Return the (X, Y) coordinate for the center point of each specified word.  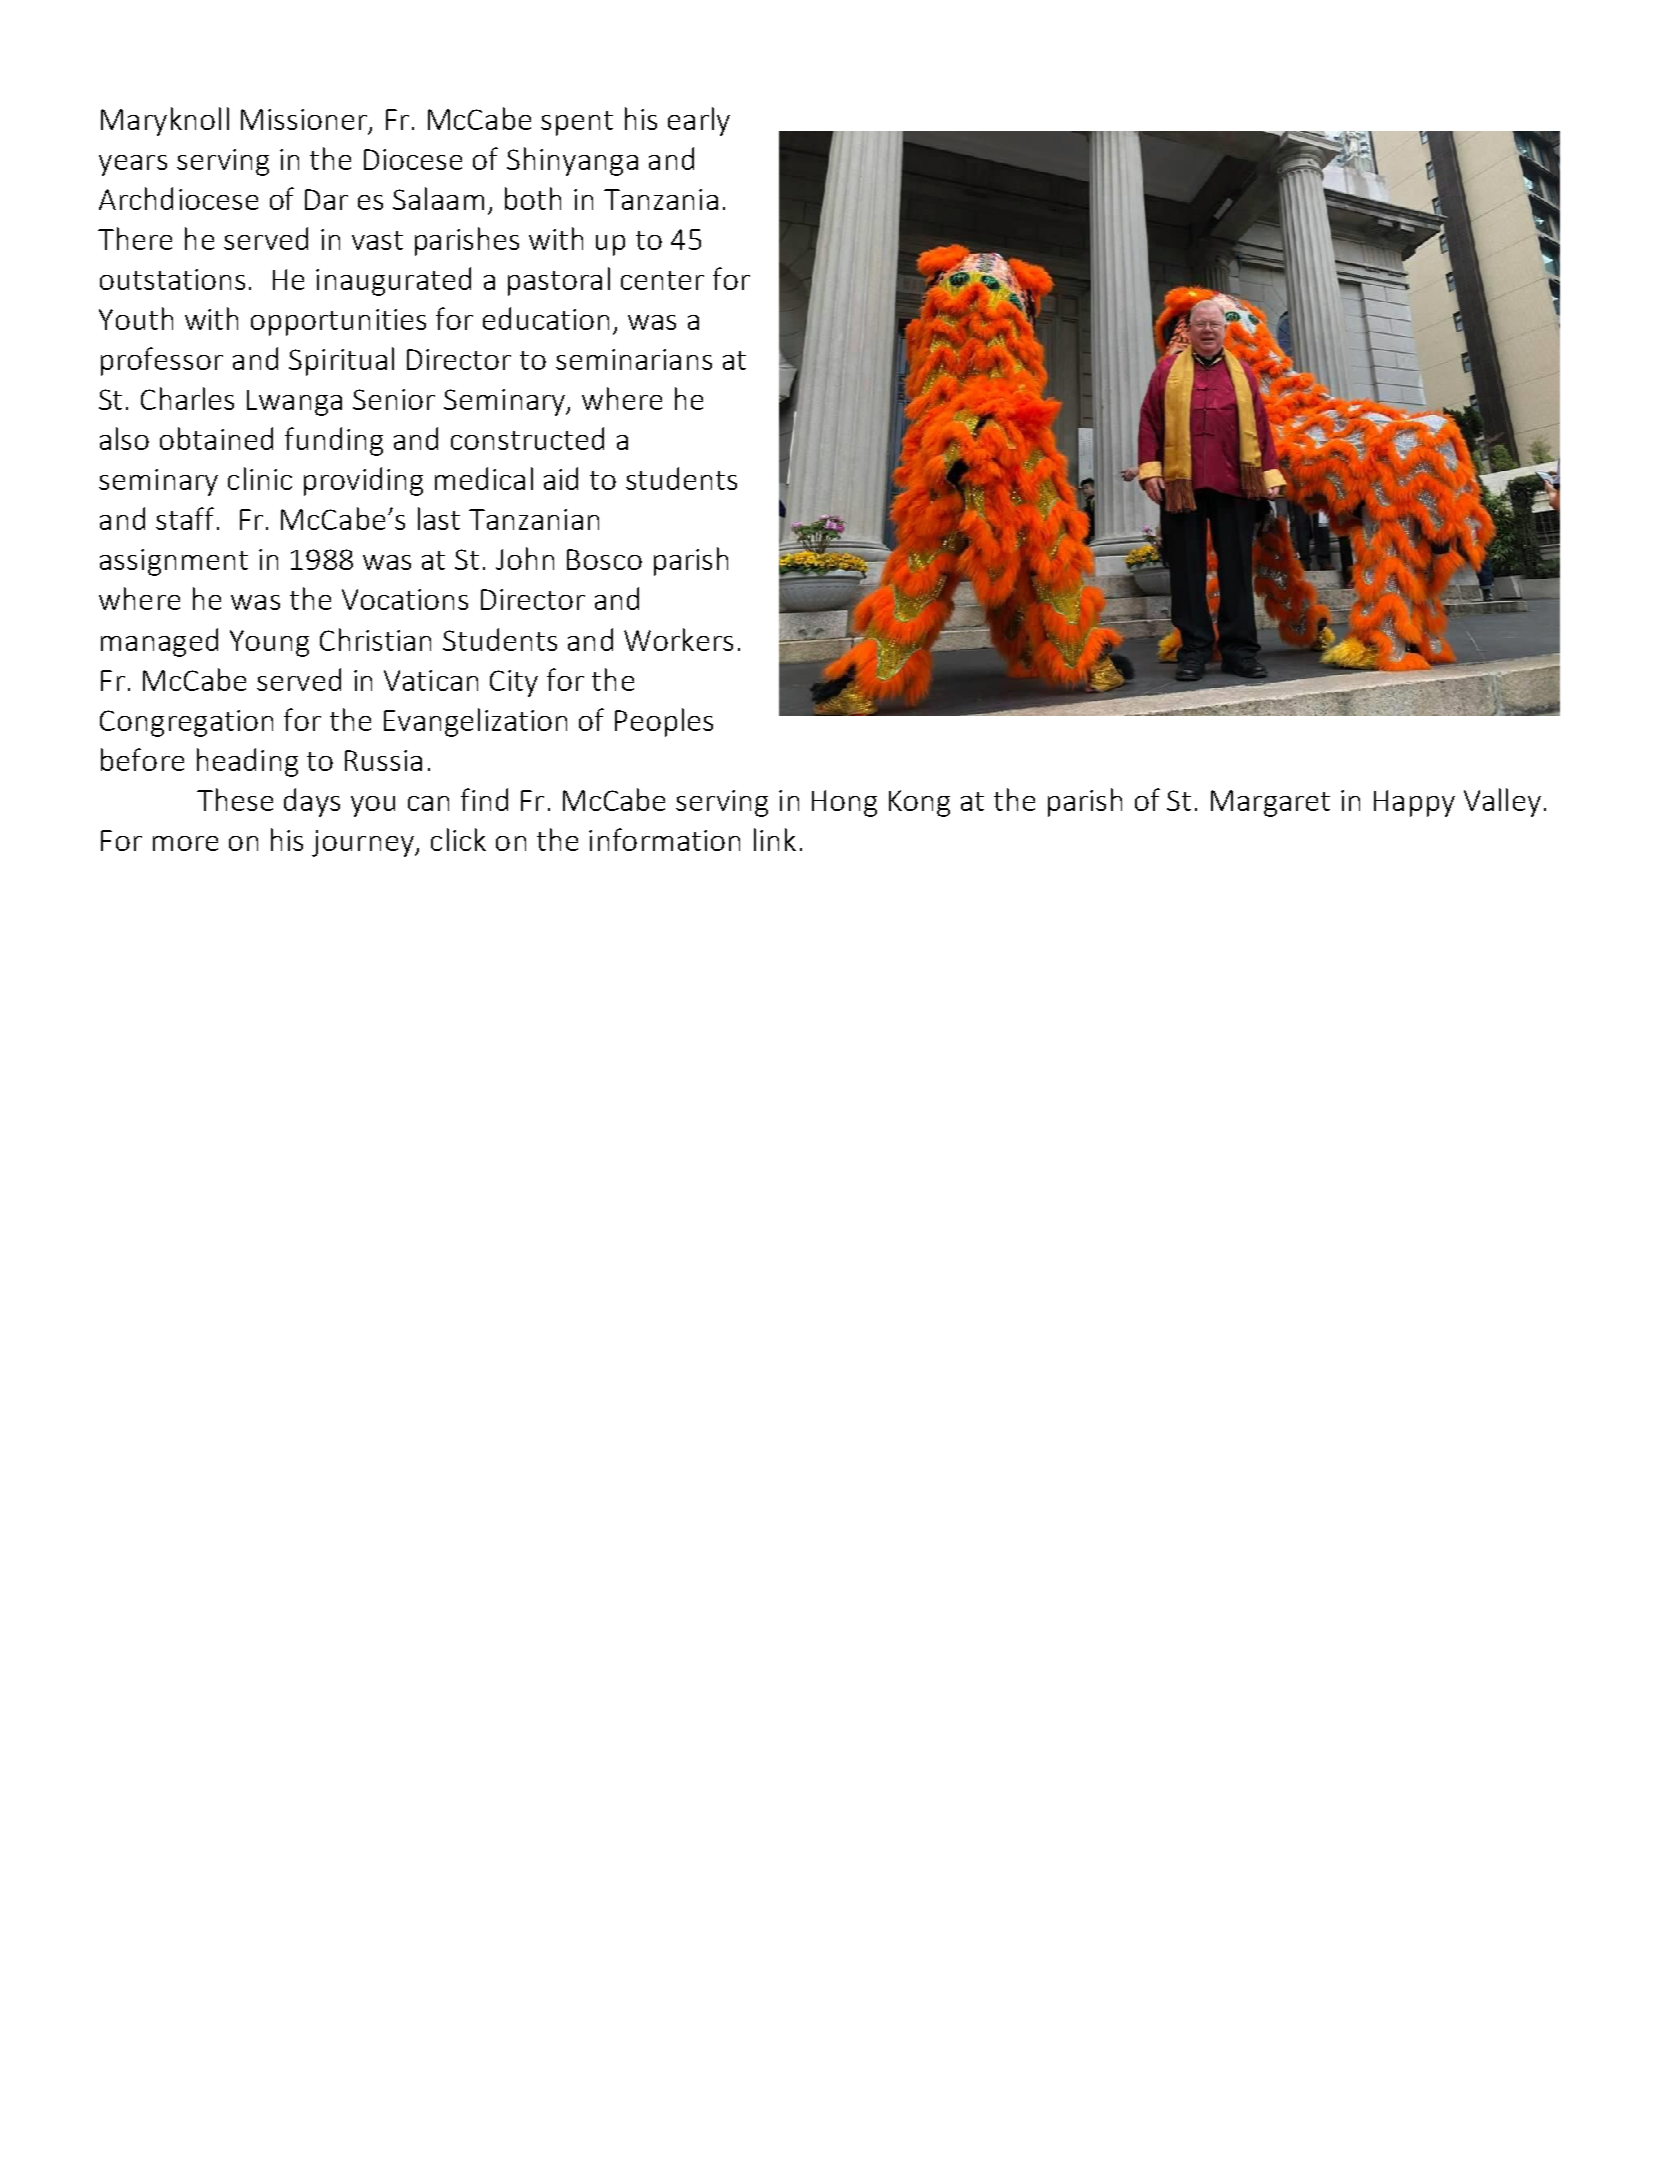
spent (577, 123)
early (699, 121)
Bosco (604, 559)
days (312, 802)
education (546, 318)
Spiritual (341, 361)
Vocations (405, 599)
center (662, 280)
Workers (678, 639)
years (133, 165)
